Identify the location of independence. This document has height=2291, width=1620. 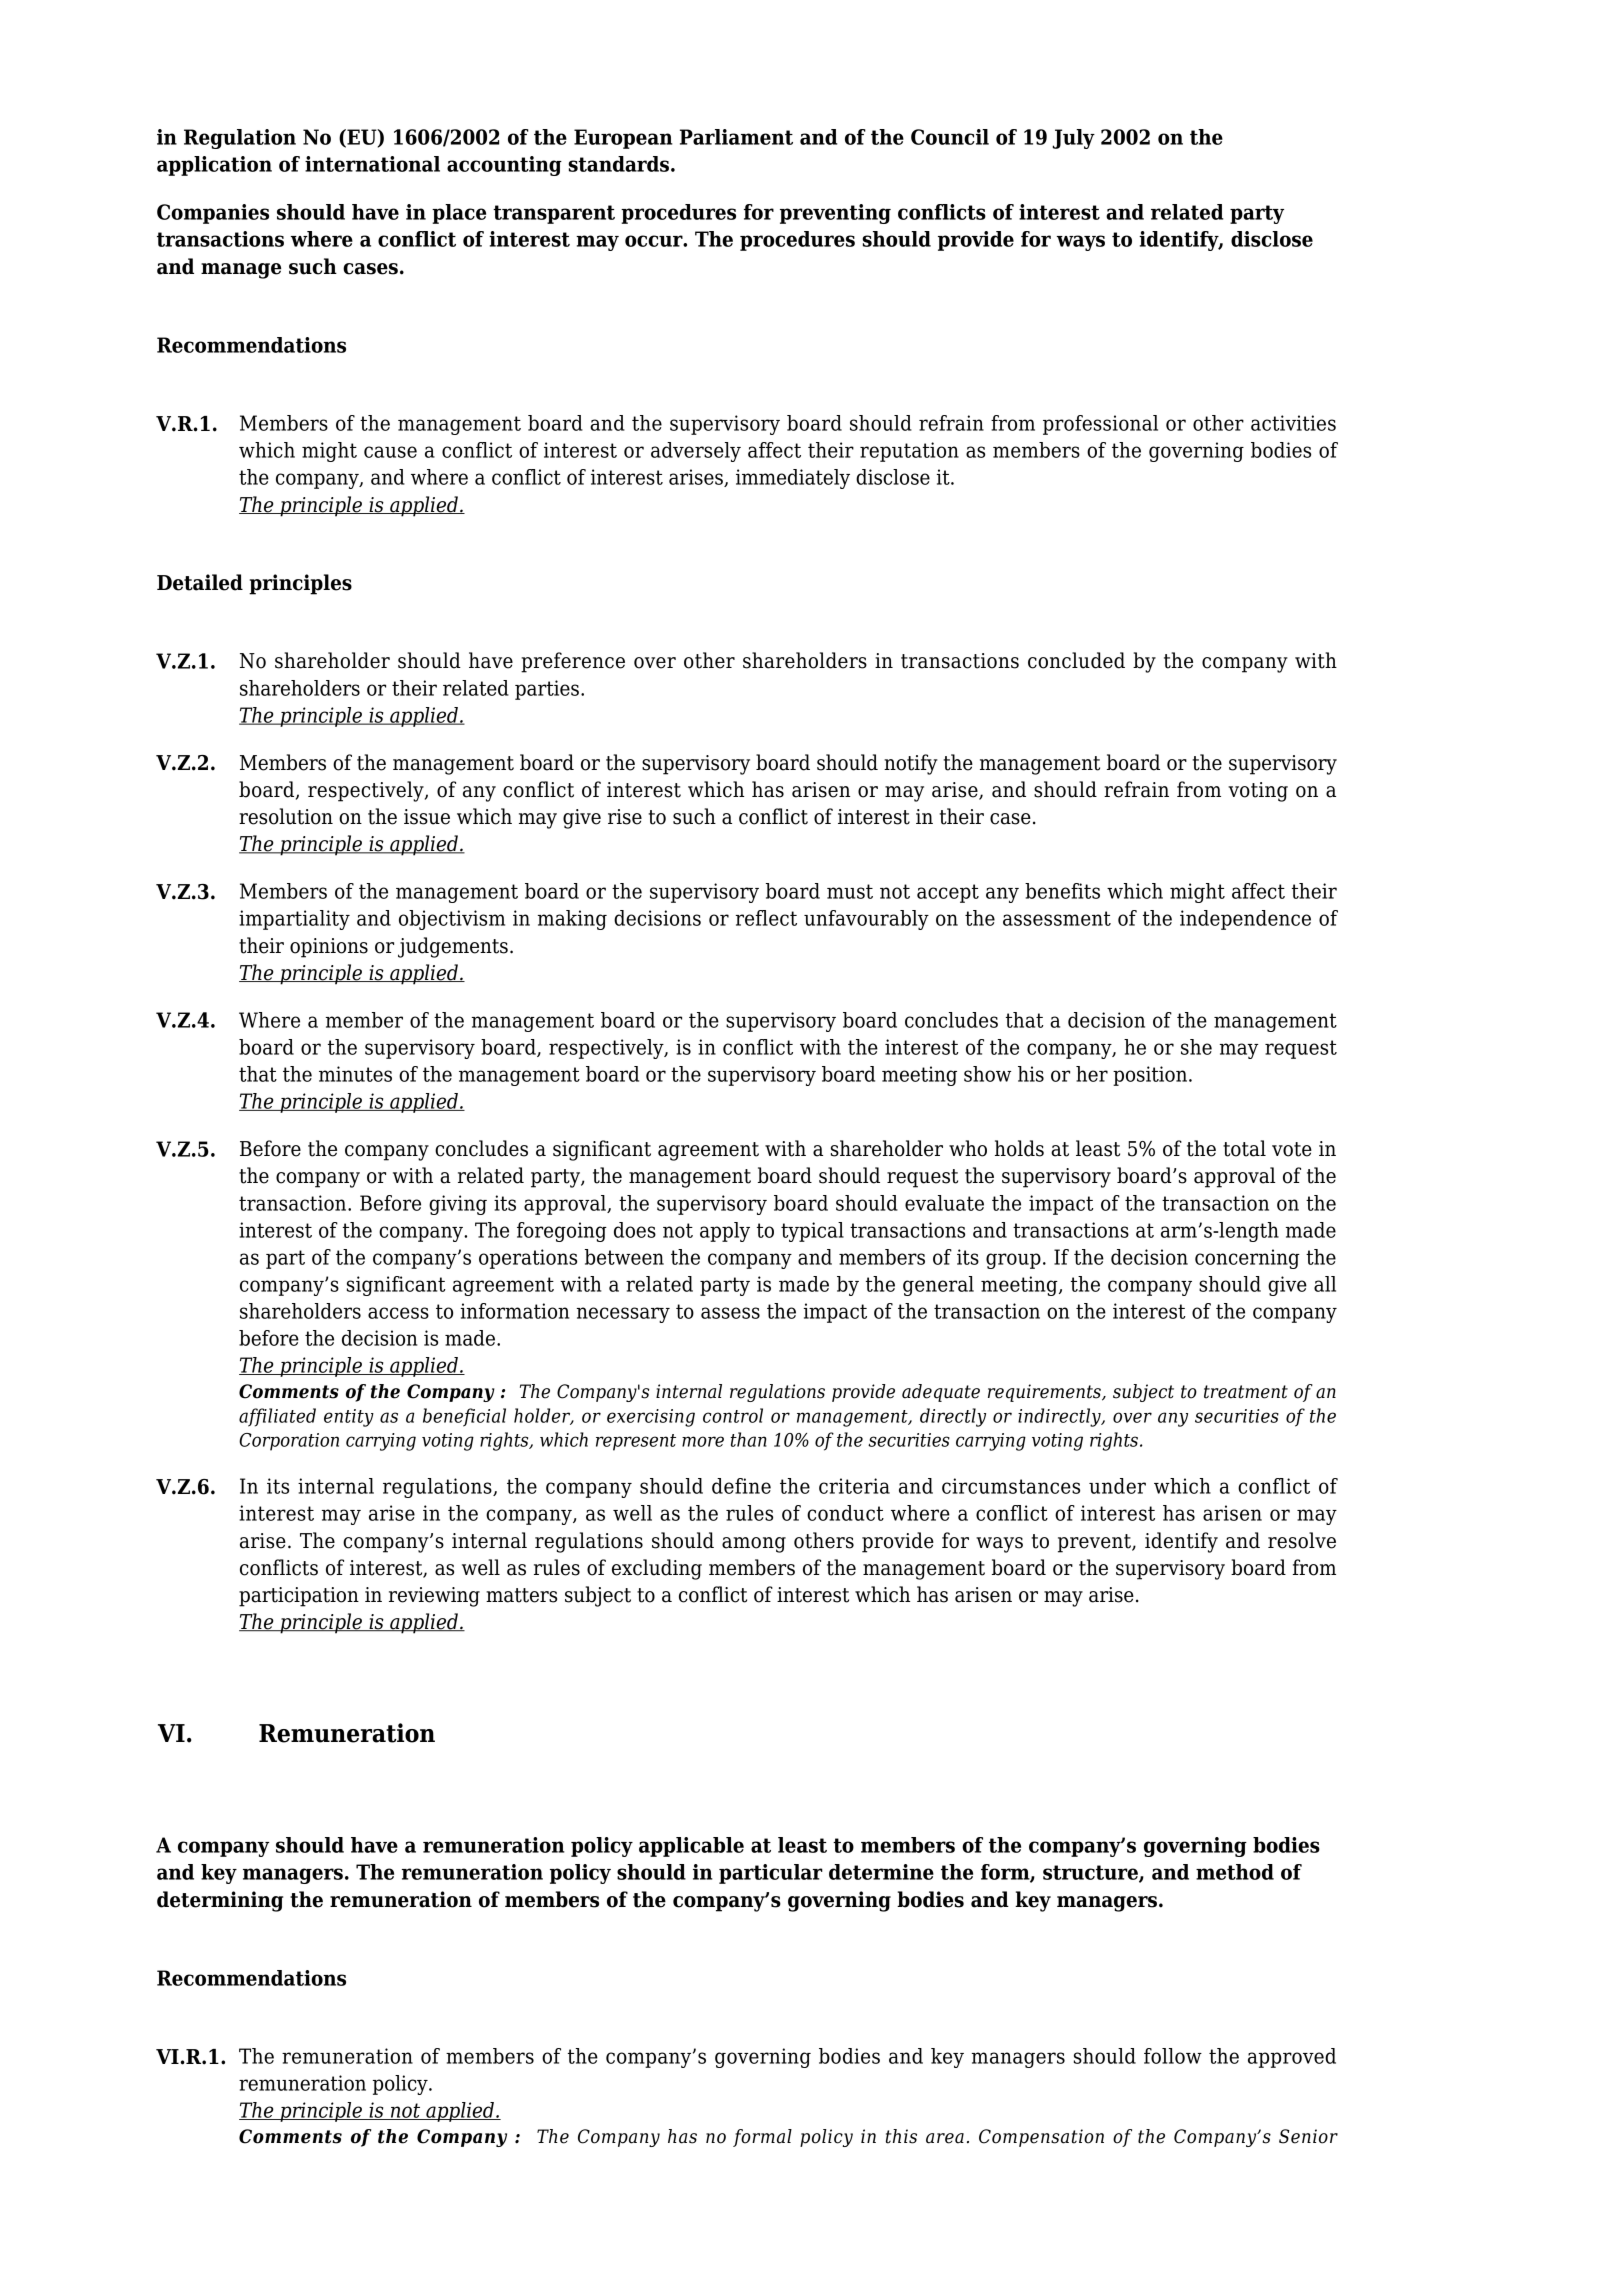
(1245, 920).
